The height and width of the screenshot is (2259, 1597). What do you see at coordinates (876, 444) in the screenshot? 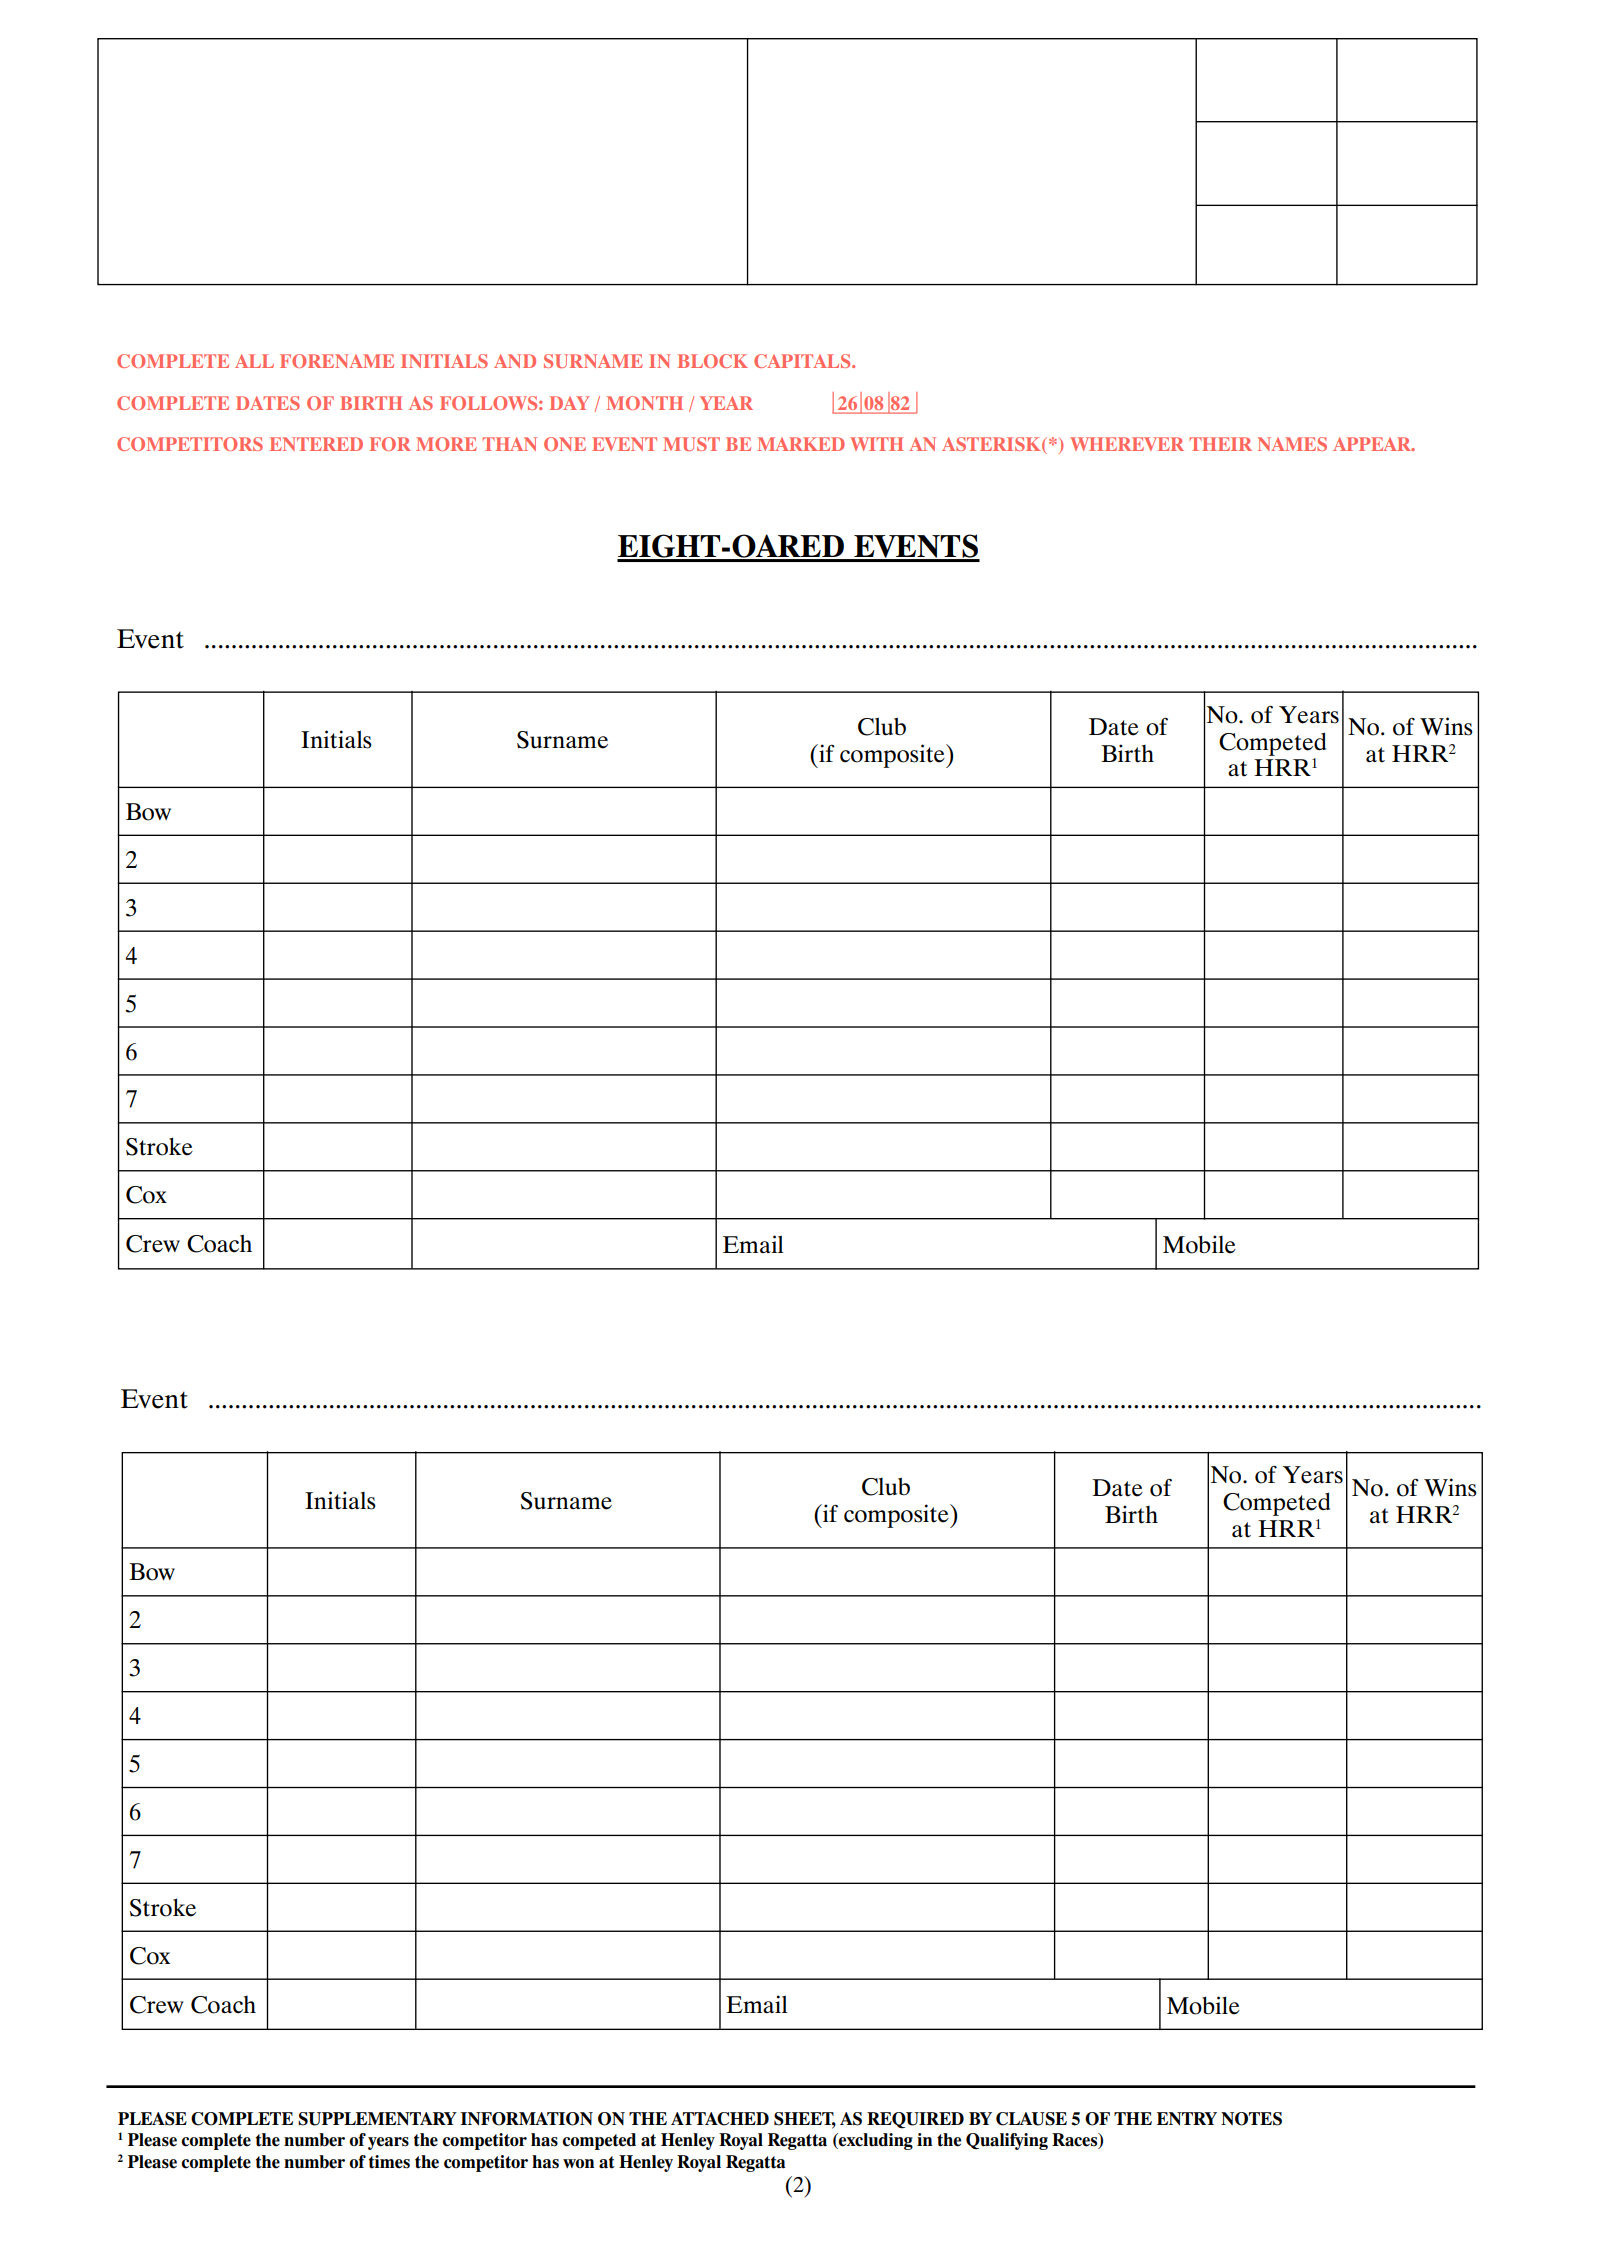
I see `WITH` at bounding box center [876, 444].
